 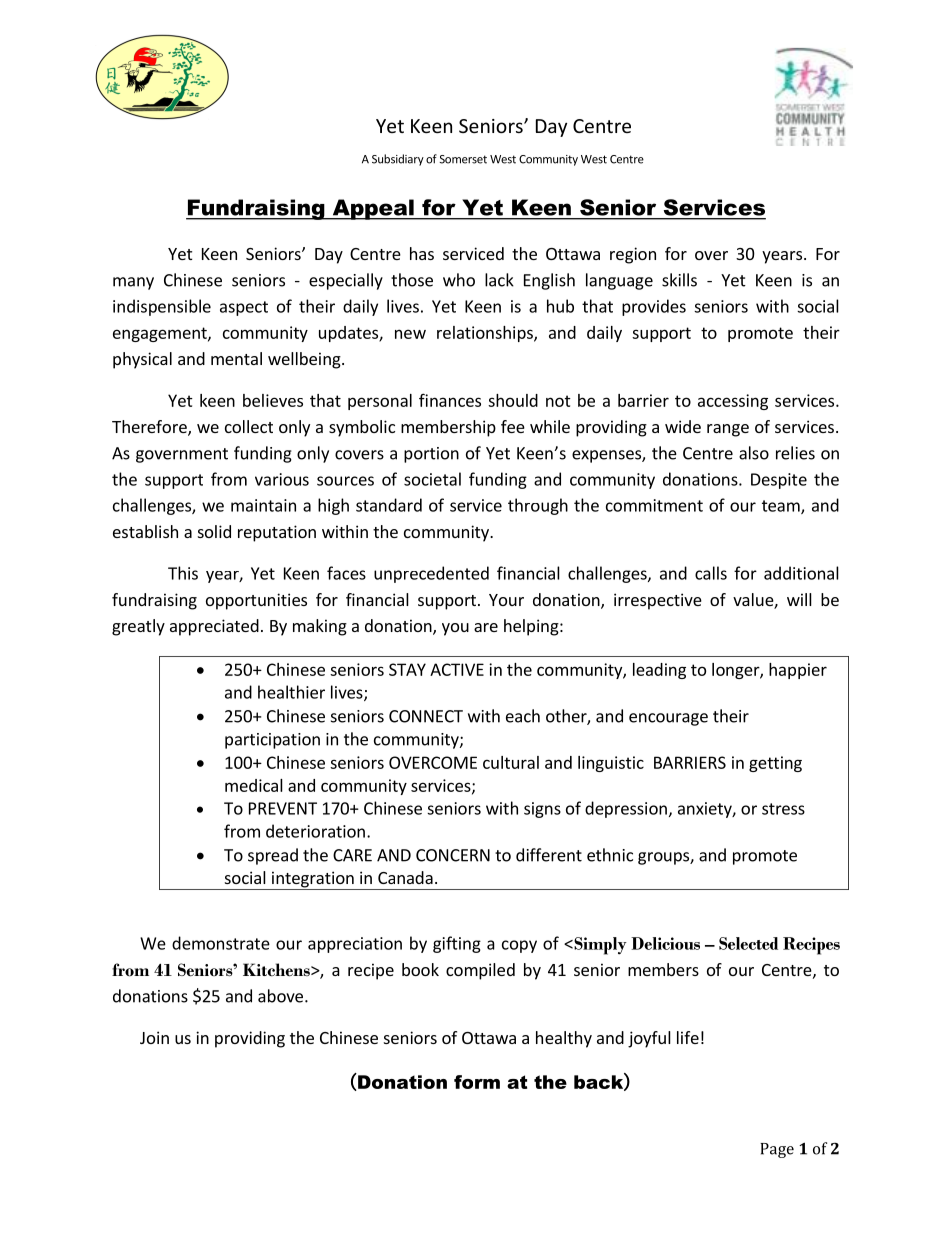 What do you see at coordinates (214, 627) in the screenshot?
I see `appreciated` at bounding box center [214, 627].
